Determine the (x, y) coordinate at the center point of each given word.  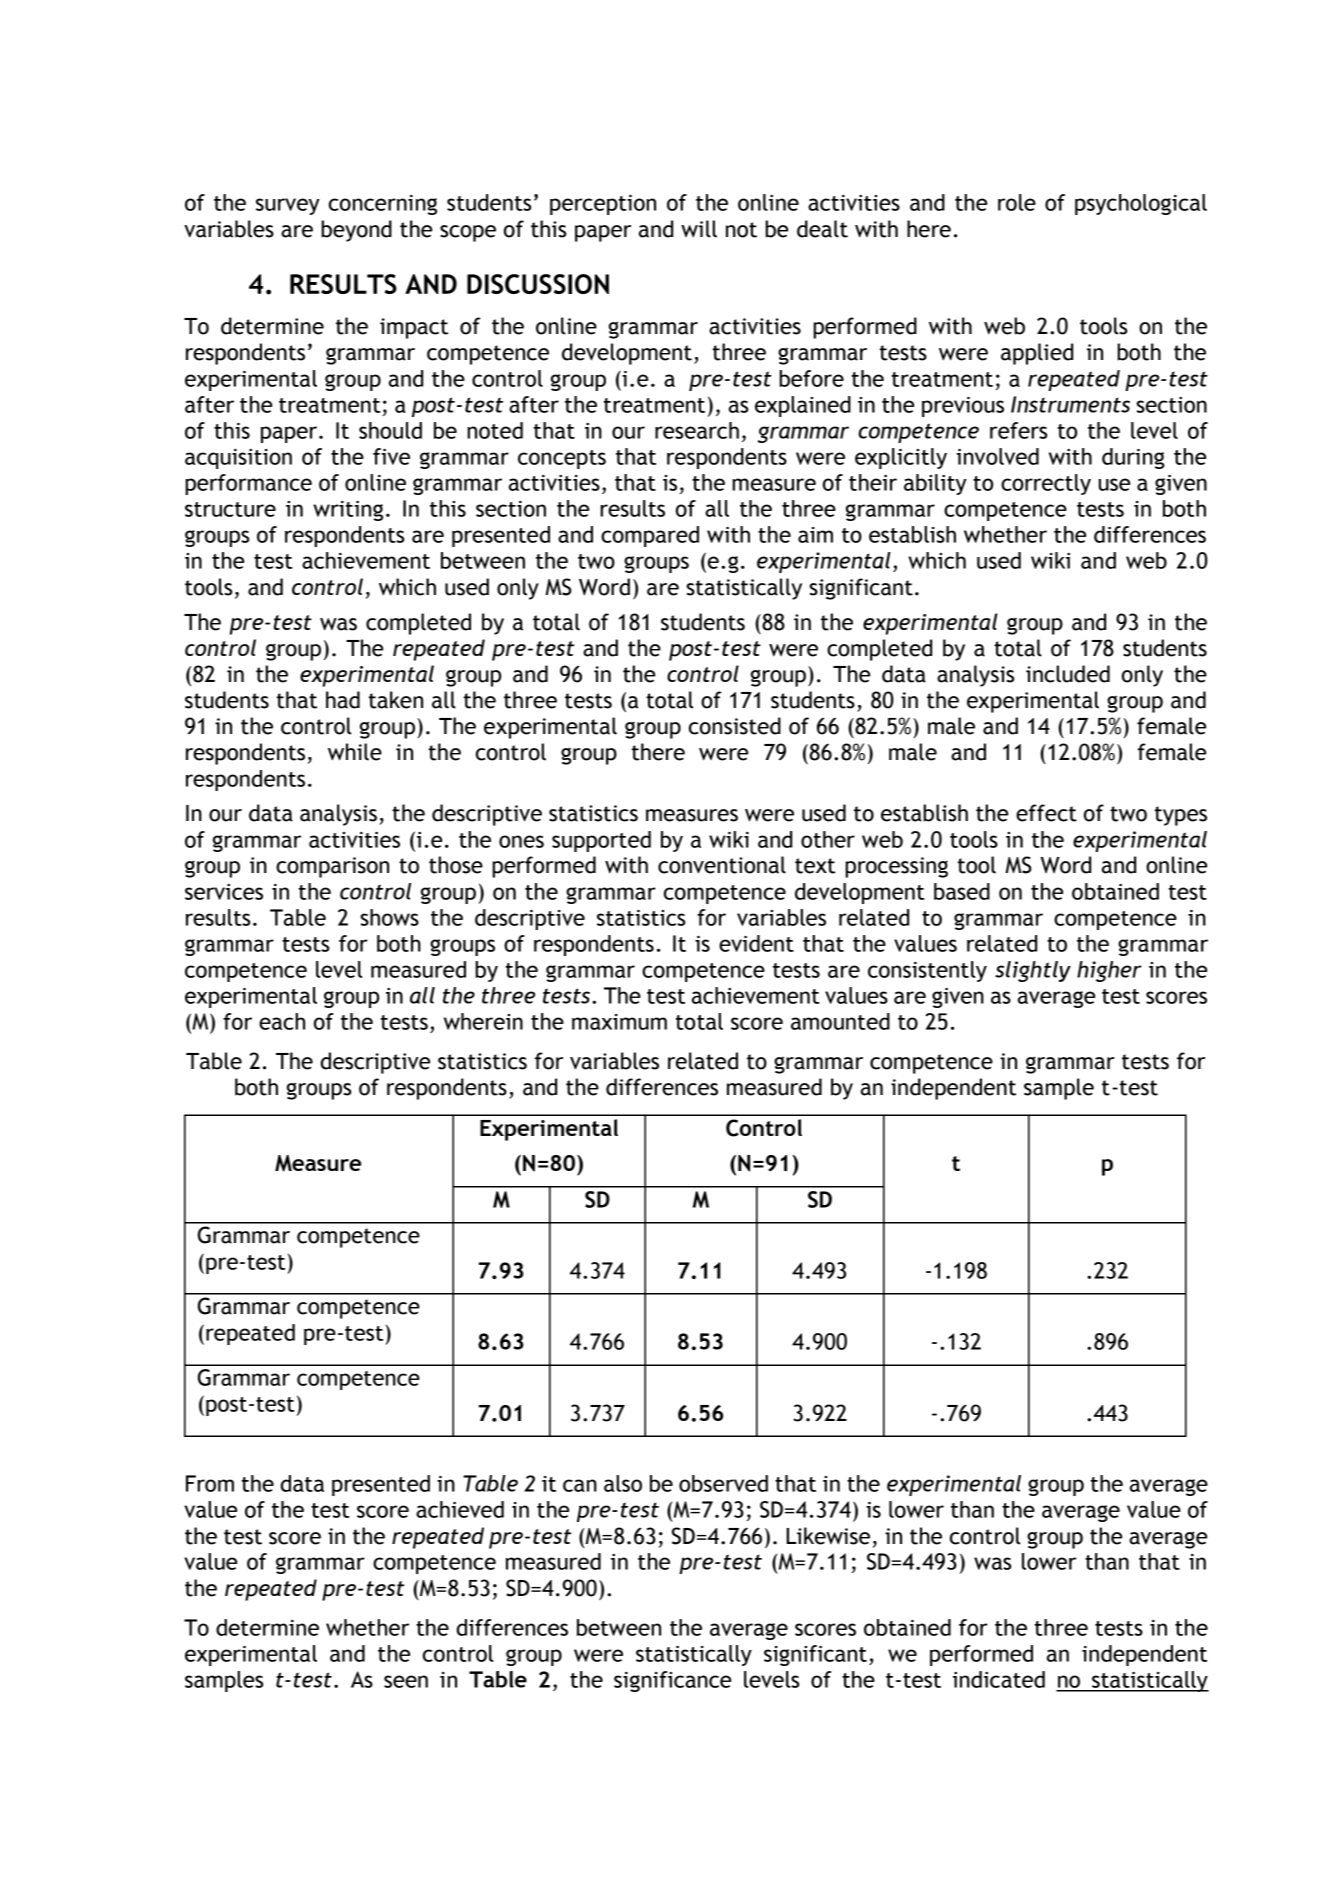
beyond (356, 231)
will (699, 229)
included (1068, 674)
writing (348, 511)
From (210, 1483)
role (1017, 202)
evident (756, 943)
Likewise (828, 1536)
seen (406, 1681)
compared (650, 536)
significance (672, 1681)
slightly (1033, 971)
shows (389, 917)
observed (723, 1483)
